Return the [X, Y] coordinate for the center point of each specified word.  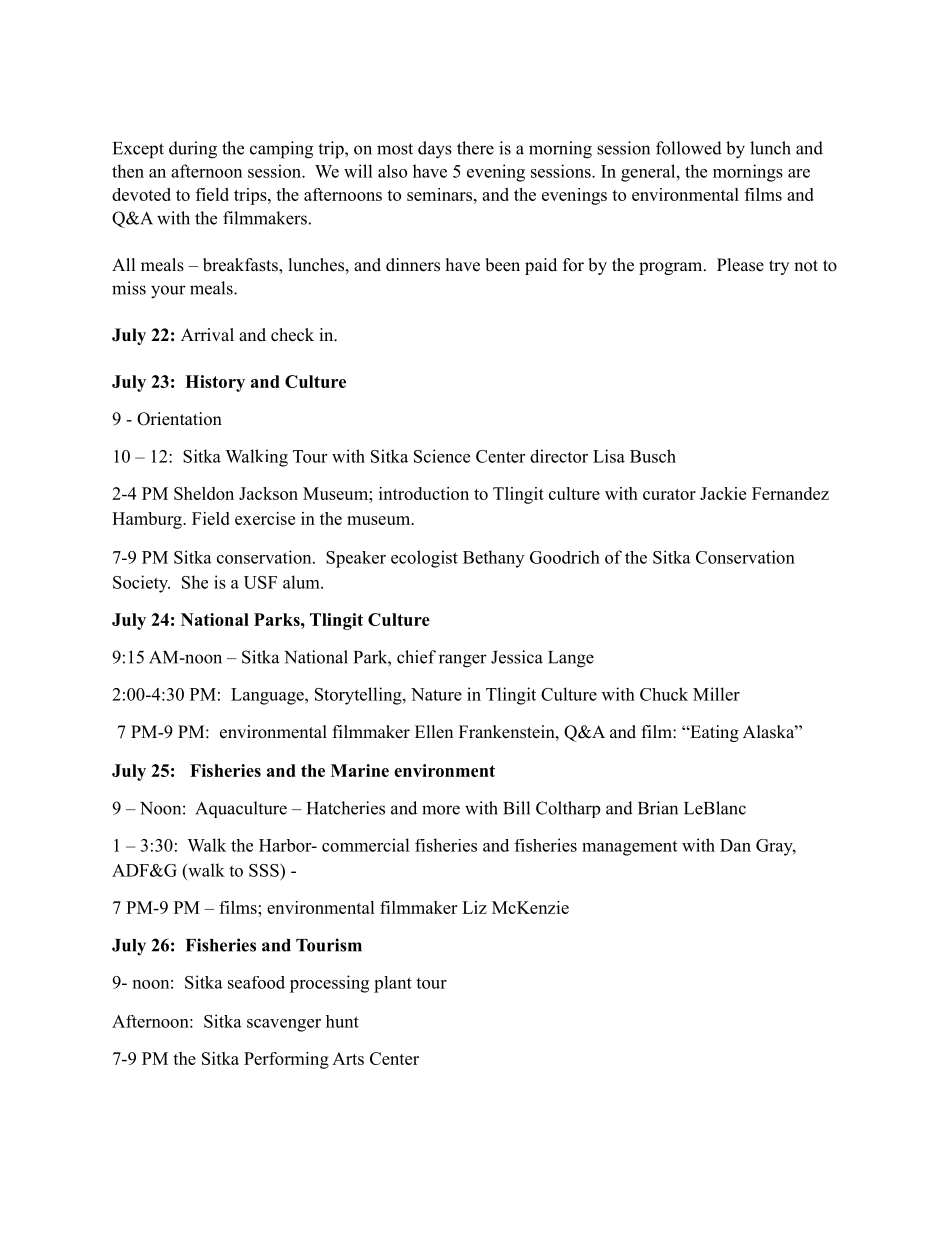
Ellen [434, 732]
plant [393, 984]
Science [442, 456]
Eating [713, 733]
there [475, 148]
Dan [735, 845]
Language [268, 696]
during [193, 150]
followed [689, 148]
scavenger [284, 1025]
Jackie [723, 493]
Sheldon [204, 493]
